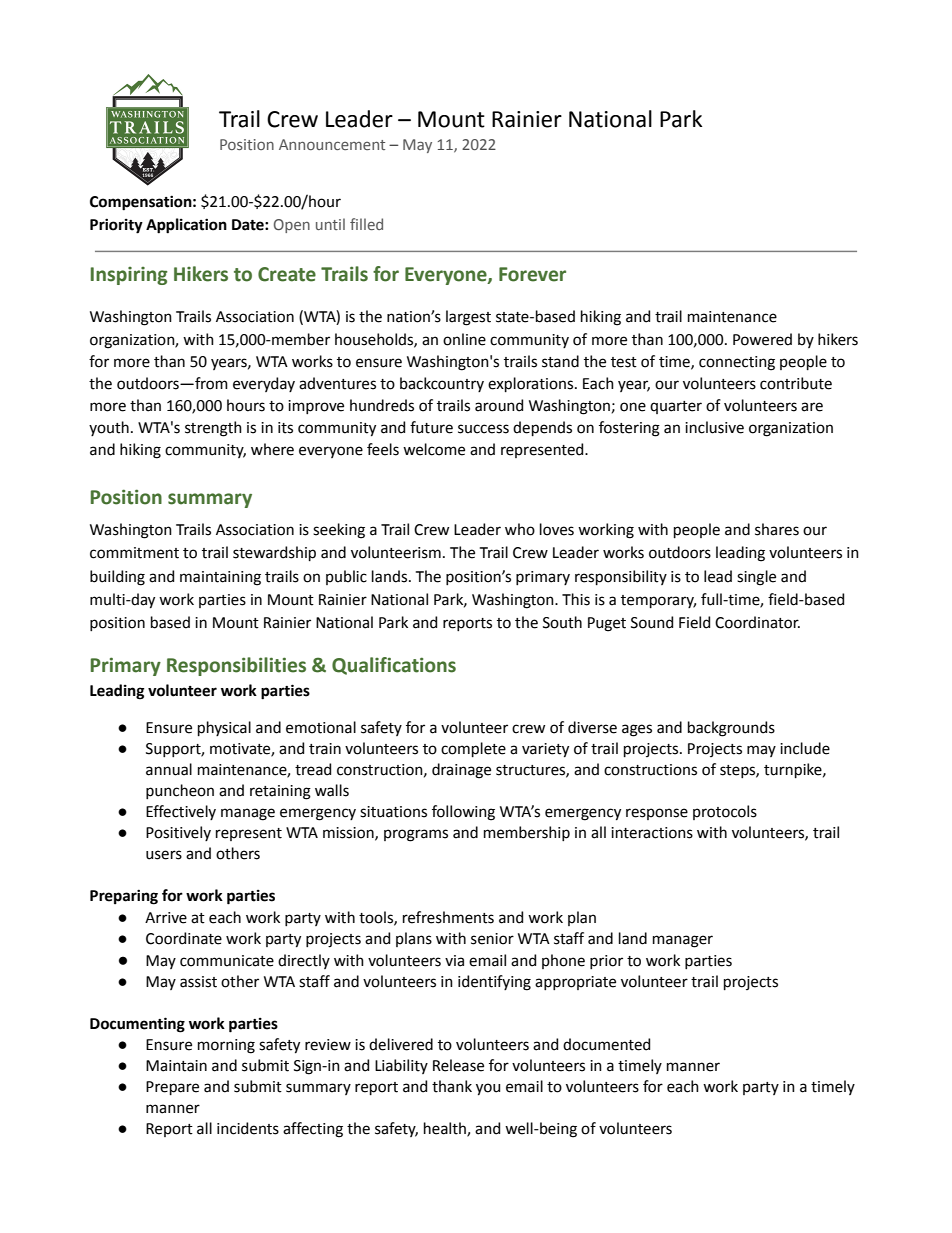  What do you see at coordinates (442, 384) in the screenshot?
I see `backcountry` at bounding box center [442, 384].
